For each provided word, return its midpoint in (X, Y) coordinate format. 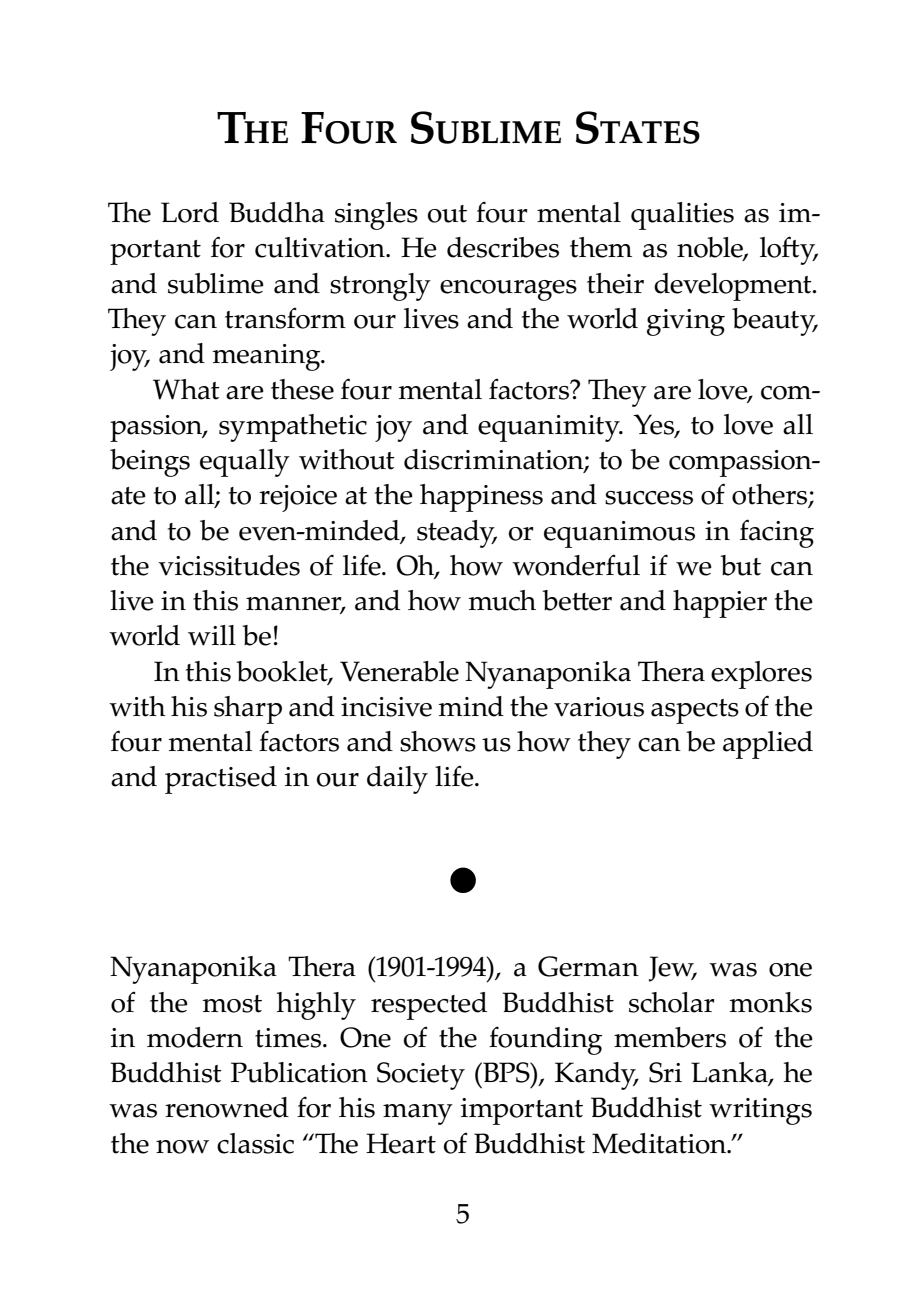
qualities (682, 216)
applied (768, 745)
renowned (227, 1107)
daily (397, 780)
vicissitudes (229, 565)
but (740, 565)
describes (503, 247)
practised (221, 780)
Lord (190, 212)
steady (457, 534)
